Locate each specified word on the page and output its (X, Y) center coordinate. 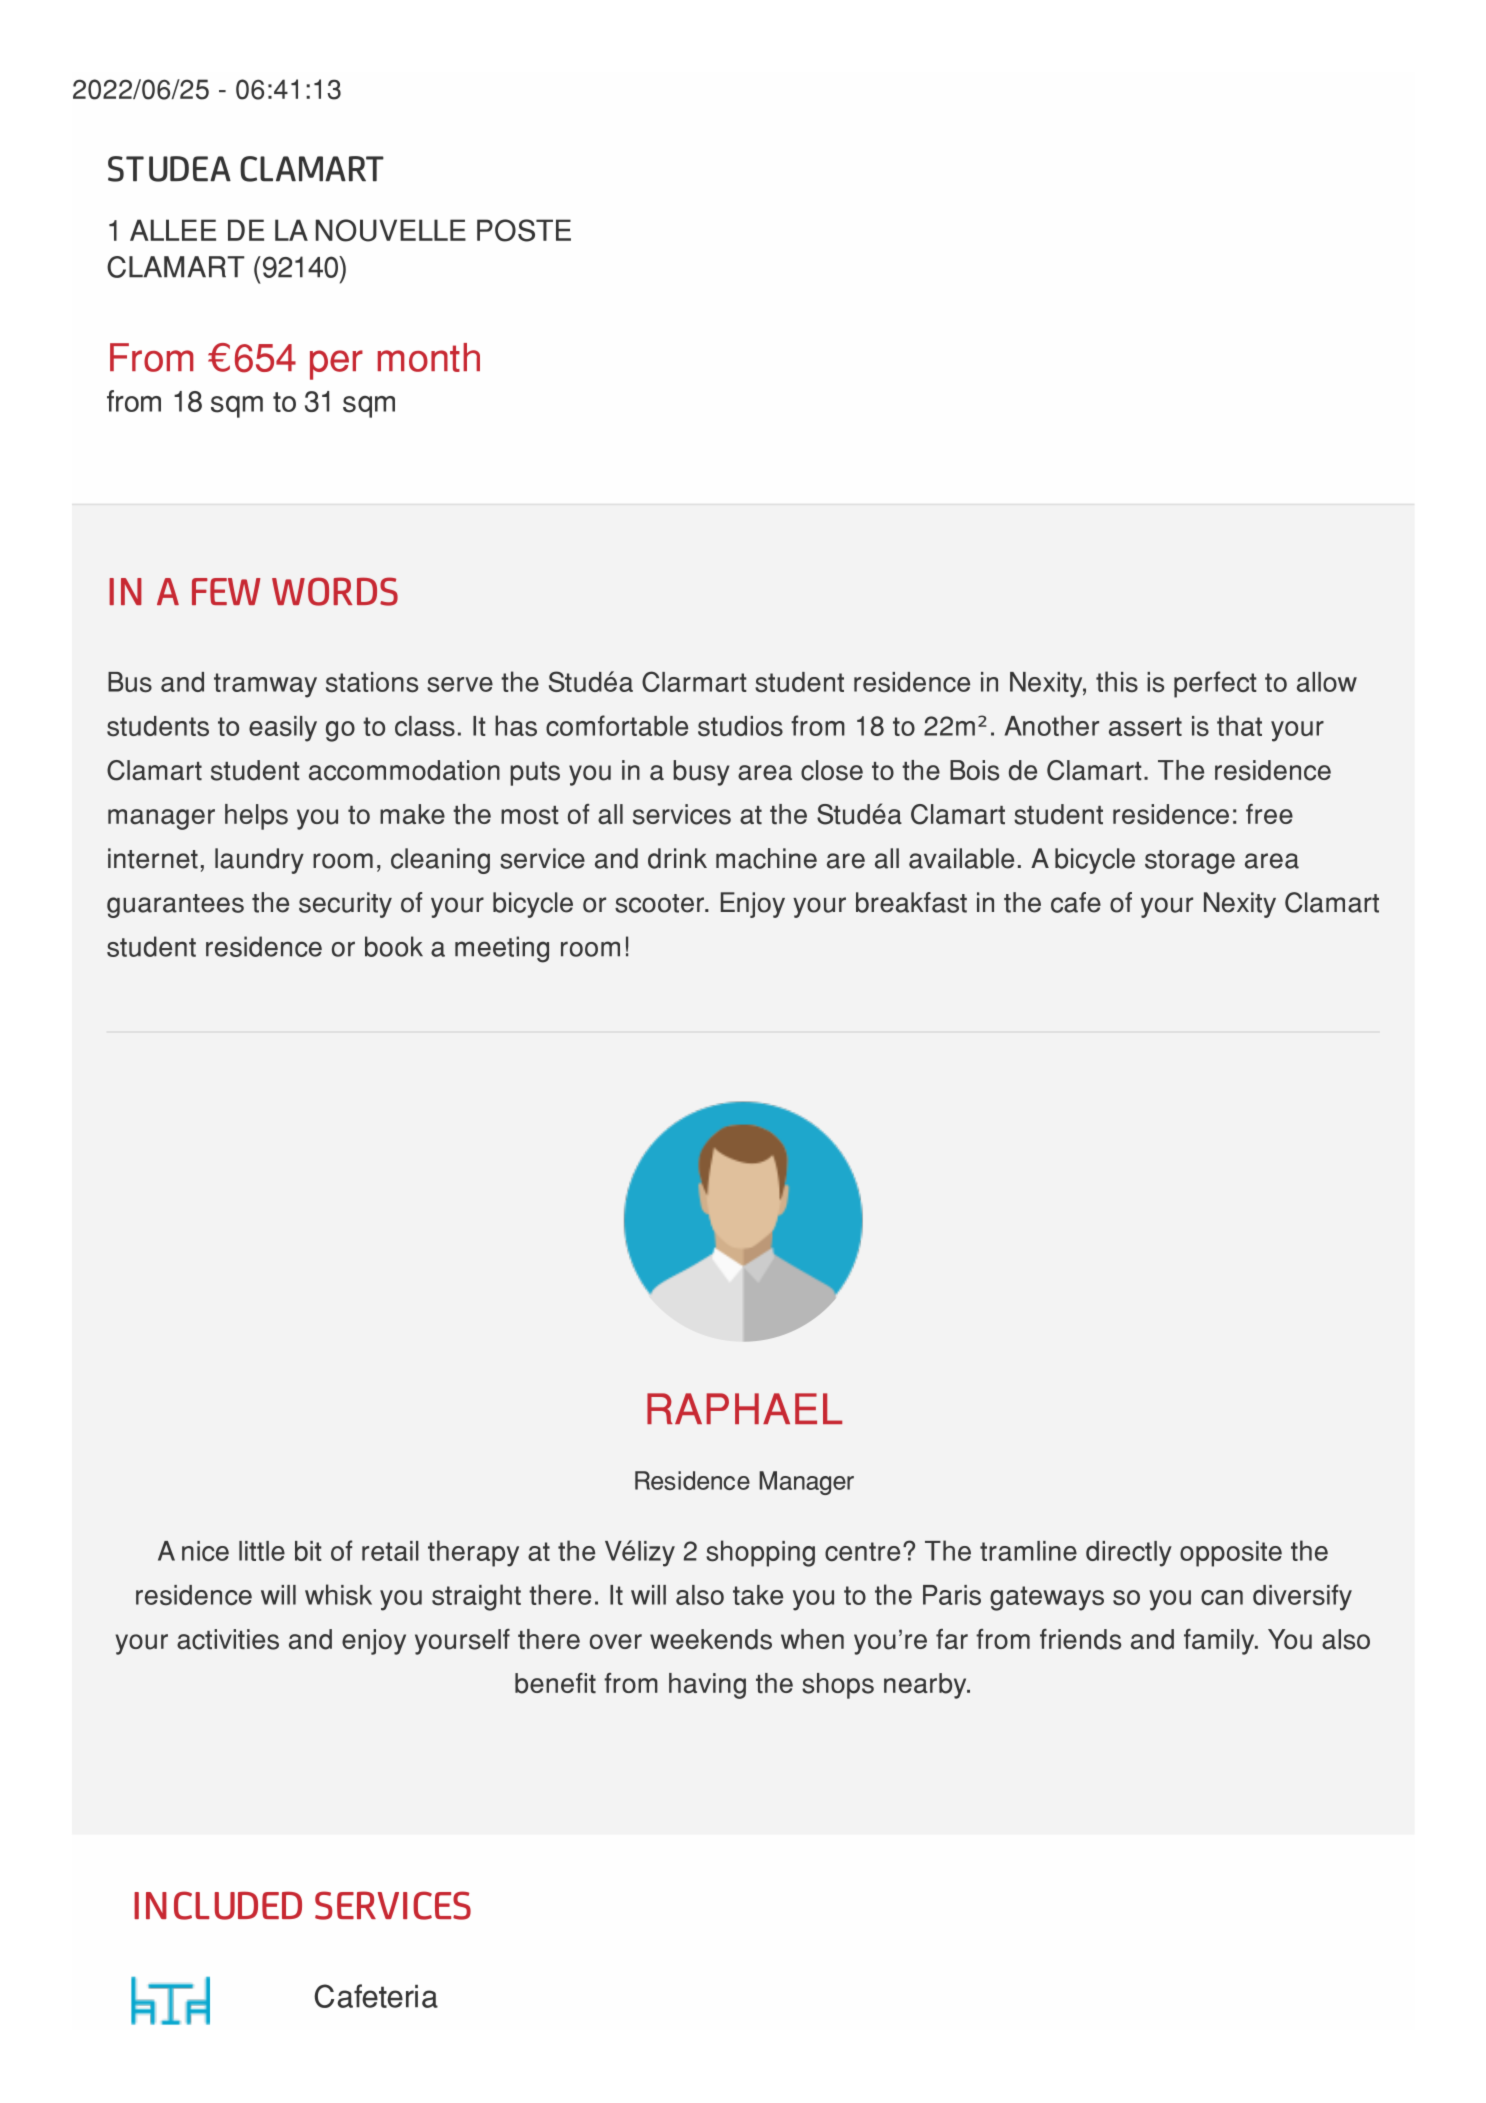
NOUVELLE (391, 230)
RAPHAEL (744, 1408)
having (707, 1686)
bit (308, 1551)
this (1117, 682)
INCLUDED (218, 1905)
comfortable (617, 726)
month (429, 357)
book (394, 946)
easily (283, 729)
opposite (1231, 1554)
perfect (1215, 684)
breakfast (911, 902)
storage (1190, 862)
